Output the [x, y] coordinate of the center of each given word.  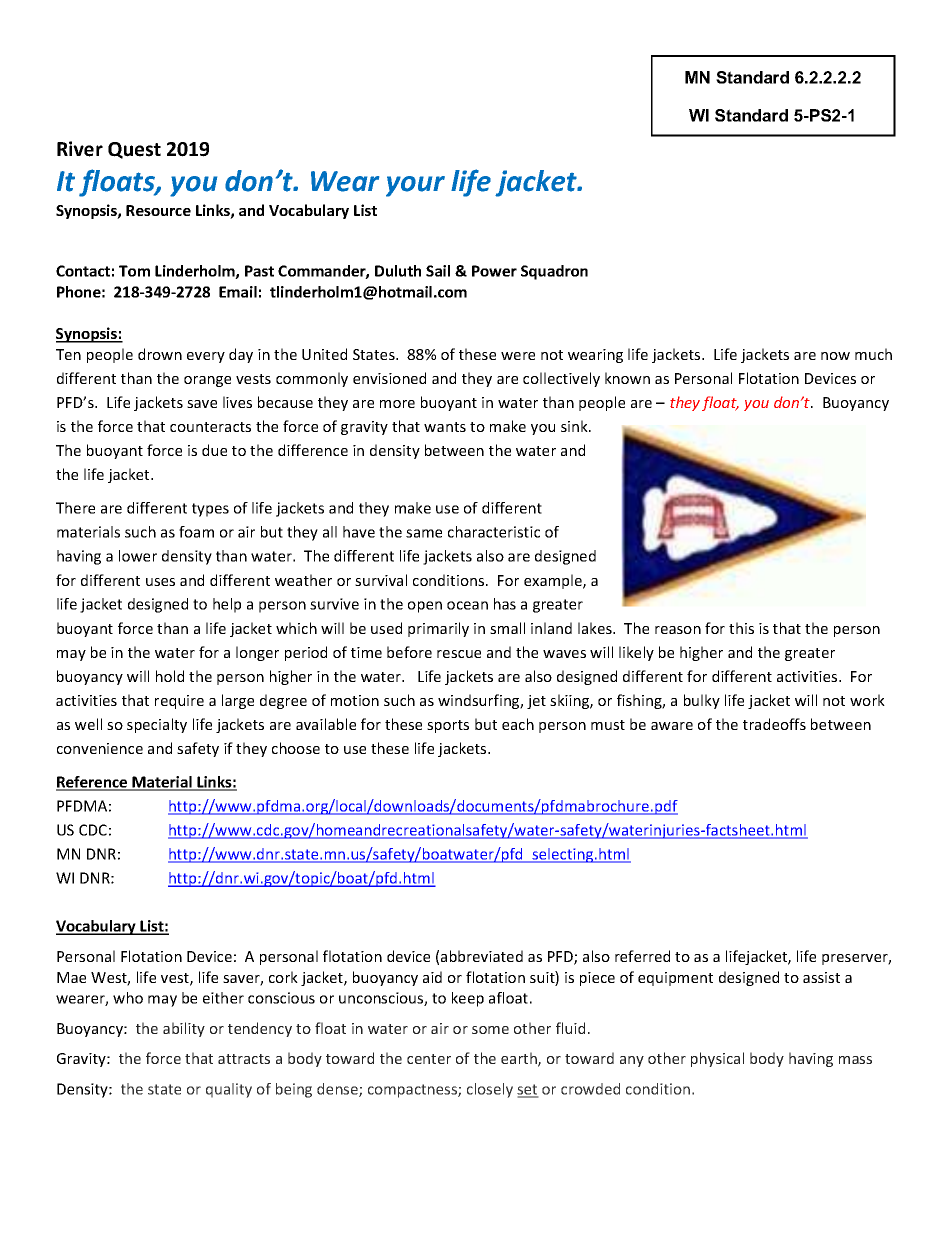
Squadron [554, 272]
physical [717, 1059]
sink [575, 426]
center [429, 1059]
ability [184, 1029]
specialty [157, 725]
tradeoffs [774, 724]
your [415, 186]
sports [448, 726]
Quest [134, 150]
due [214, 450]
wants [445, 427]
